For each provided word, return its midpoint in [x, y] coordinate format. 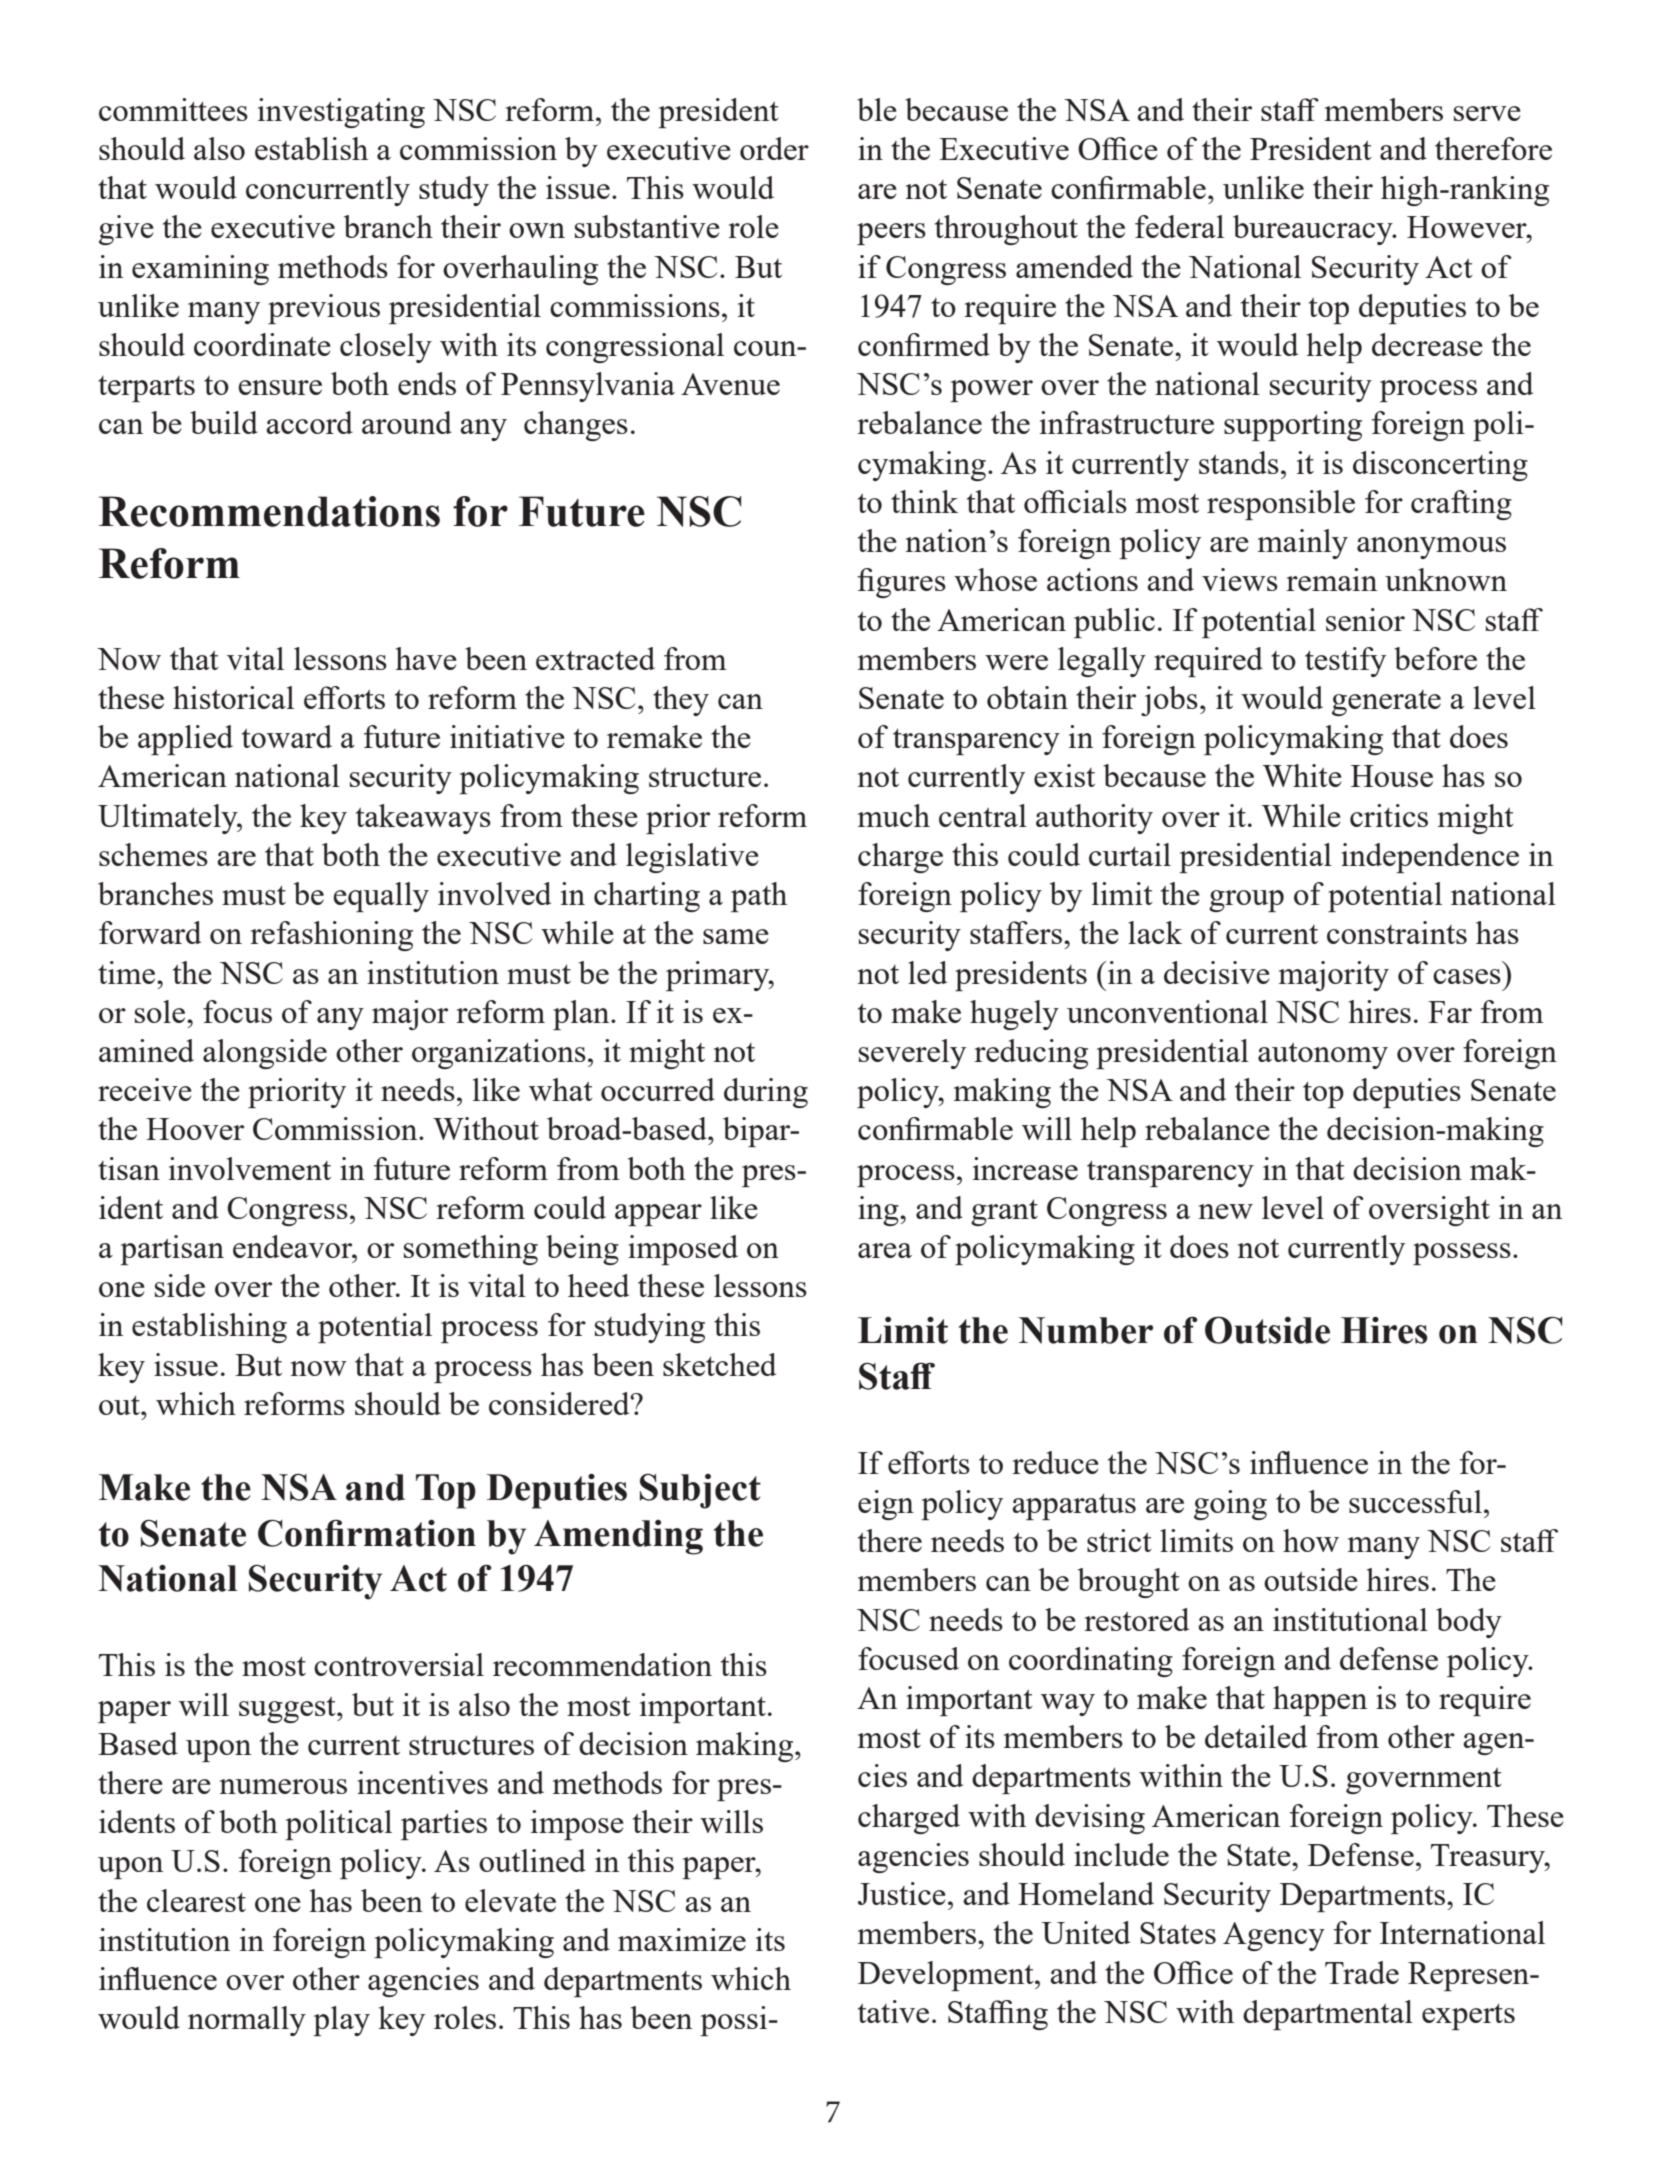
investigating [341, 113]
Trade [1362, 1972]
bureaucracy [1314, 230]
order [774, 148]
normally [247, 2021]
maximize [682, 1939]
